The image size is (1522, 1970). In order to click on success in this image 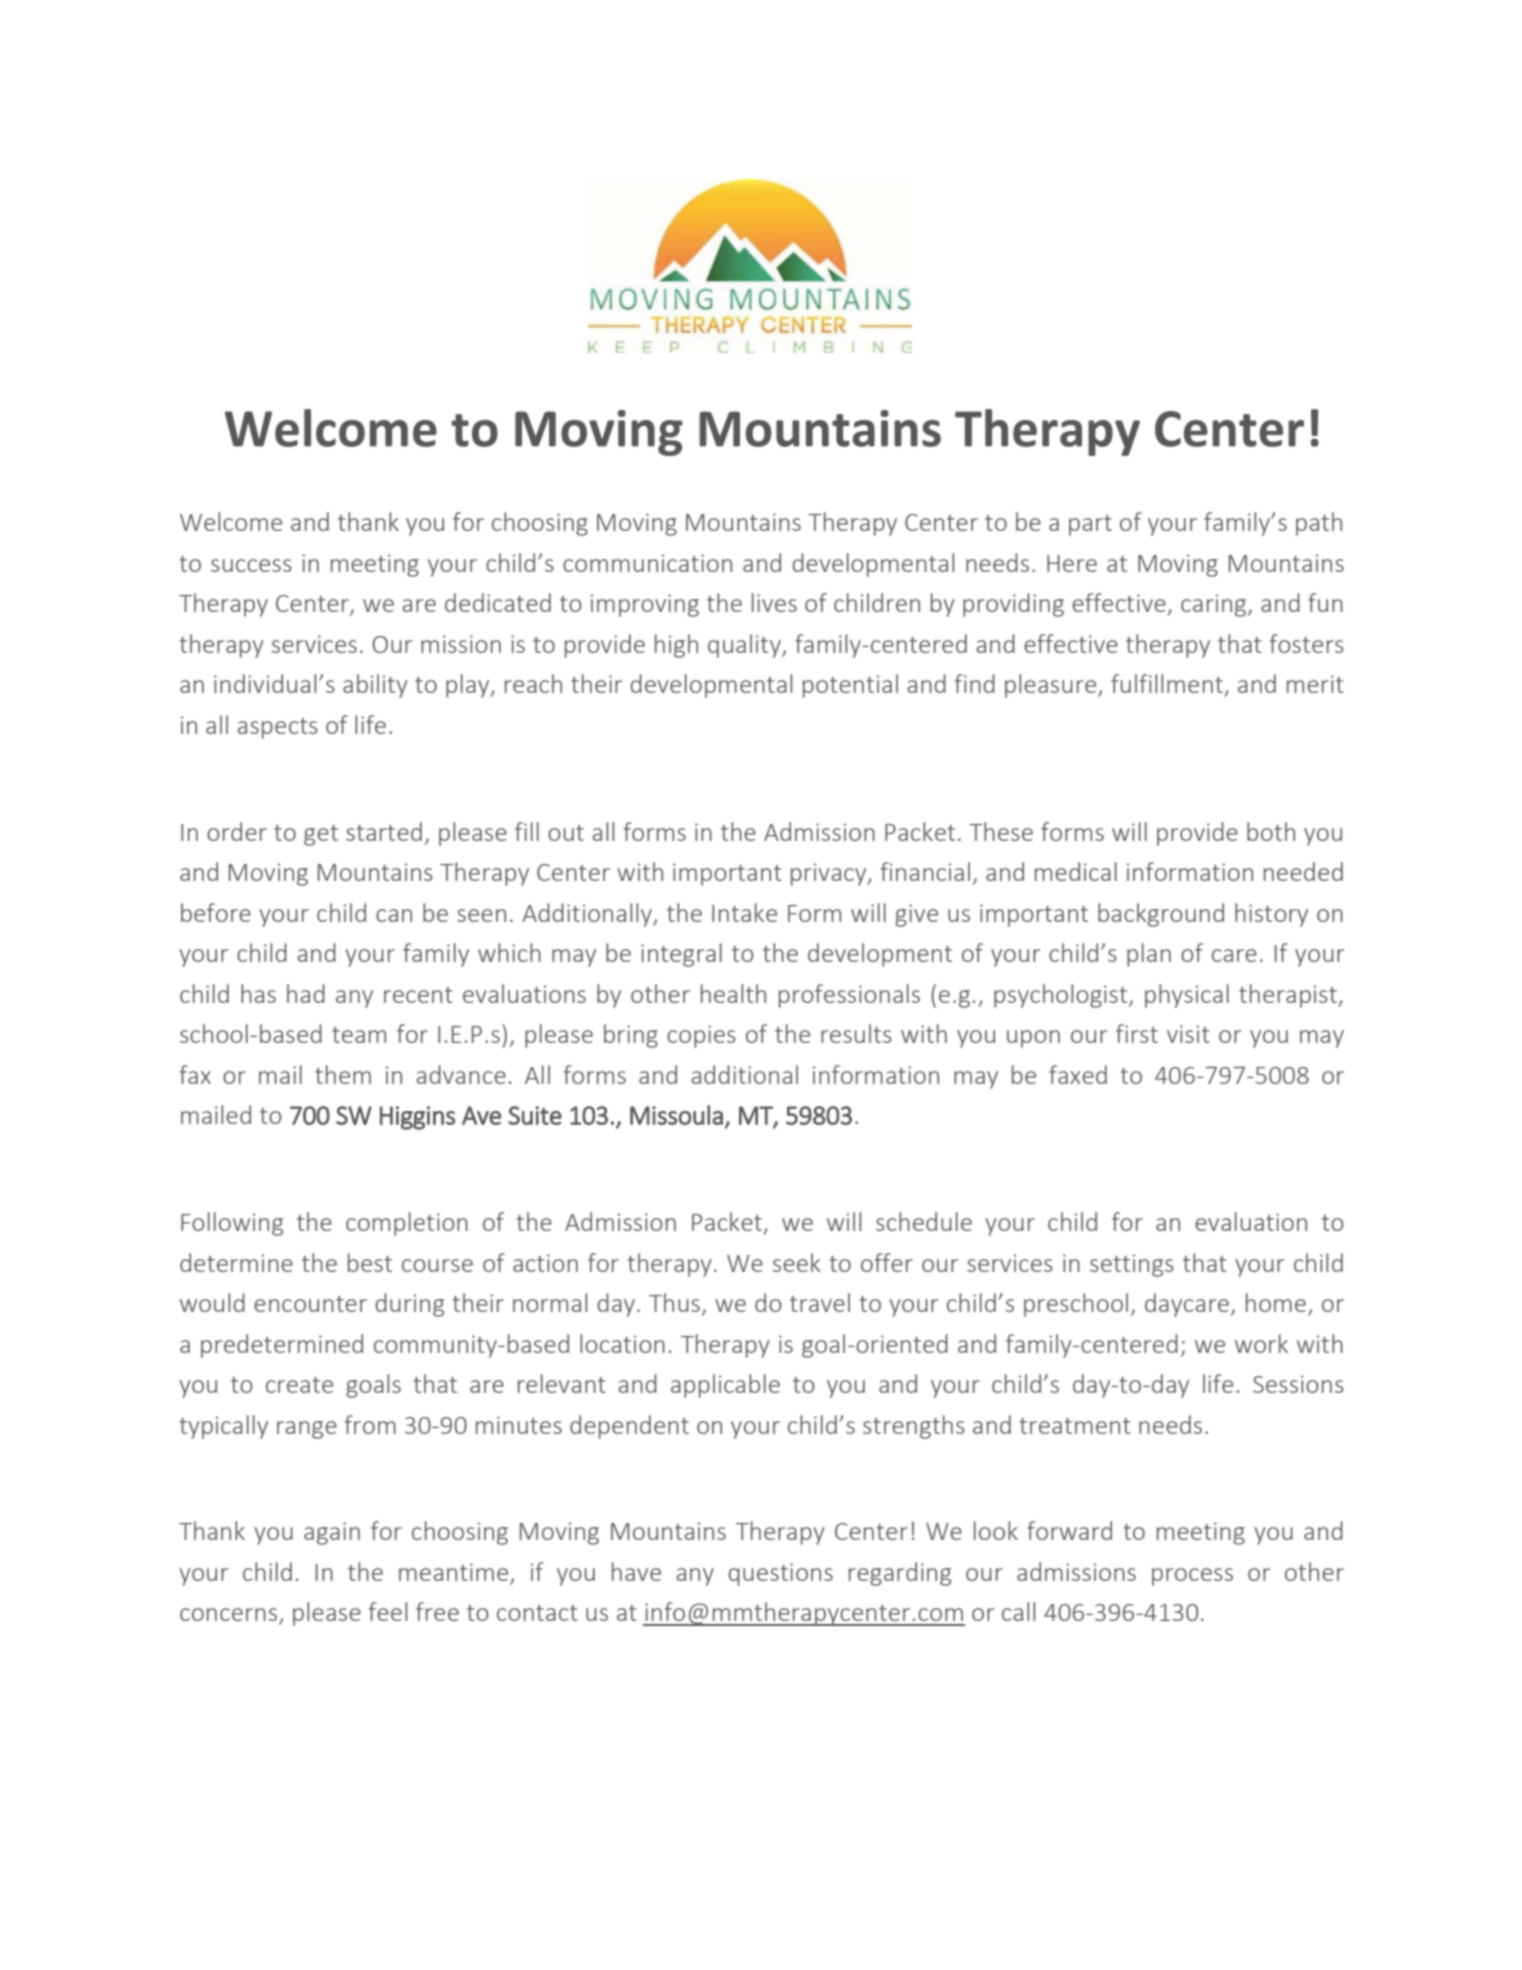, I will do `click(251, 565)`.
